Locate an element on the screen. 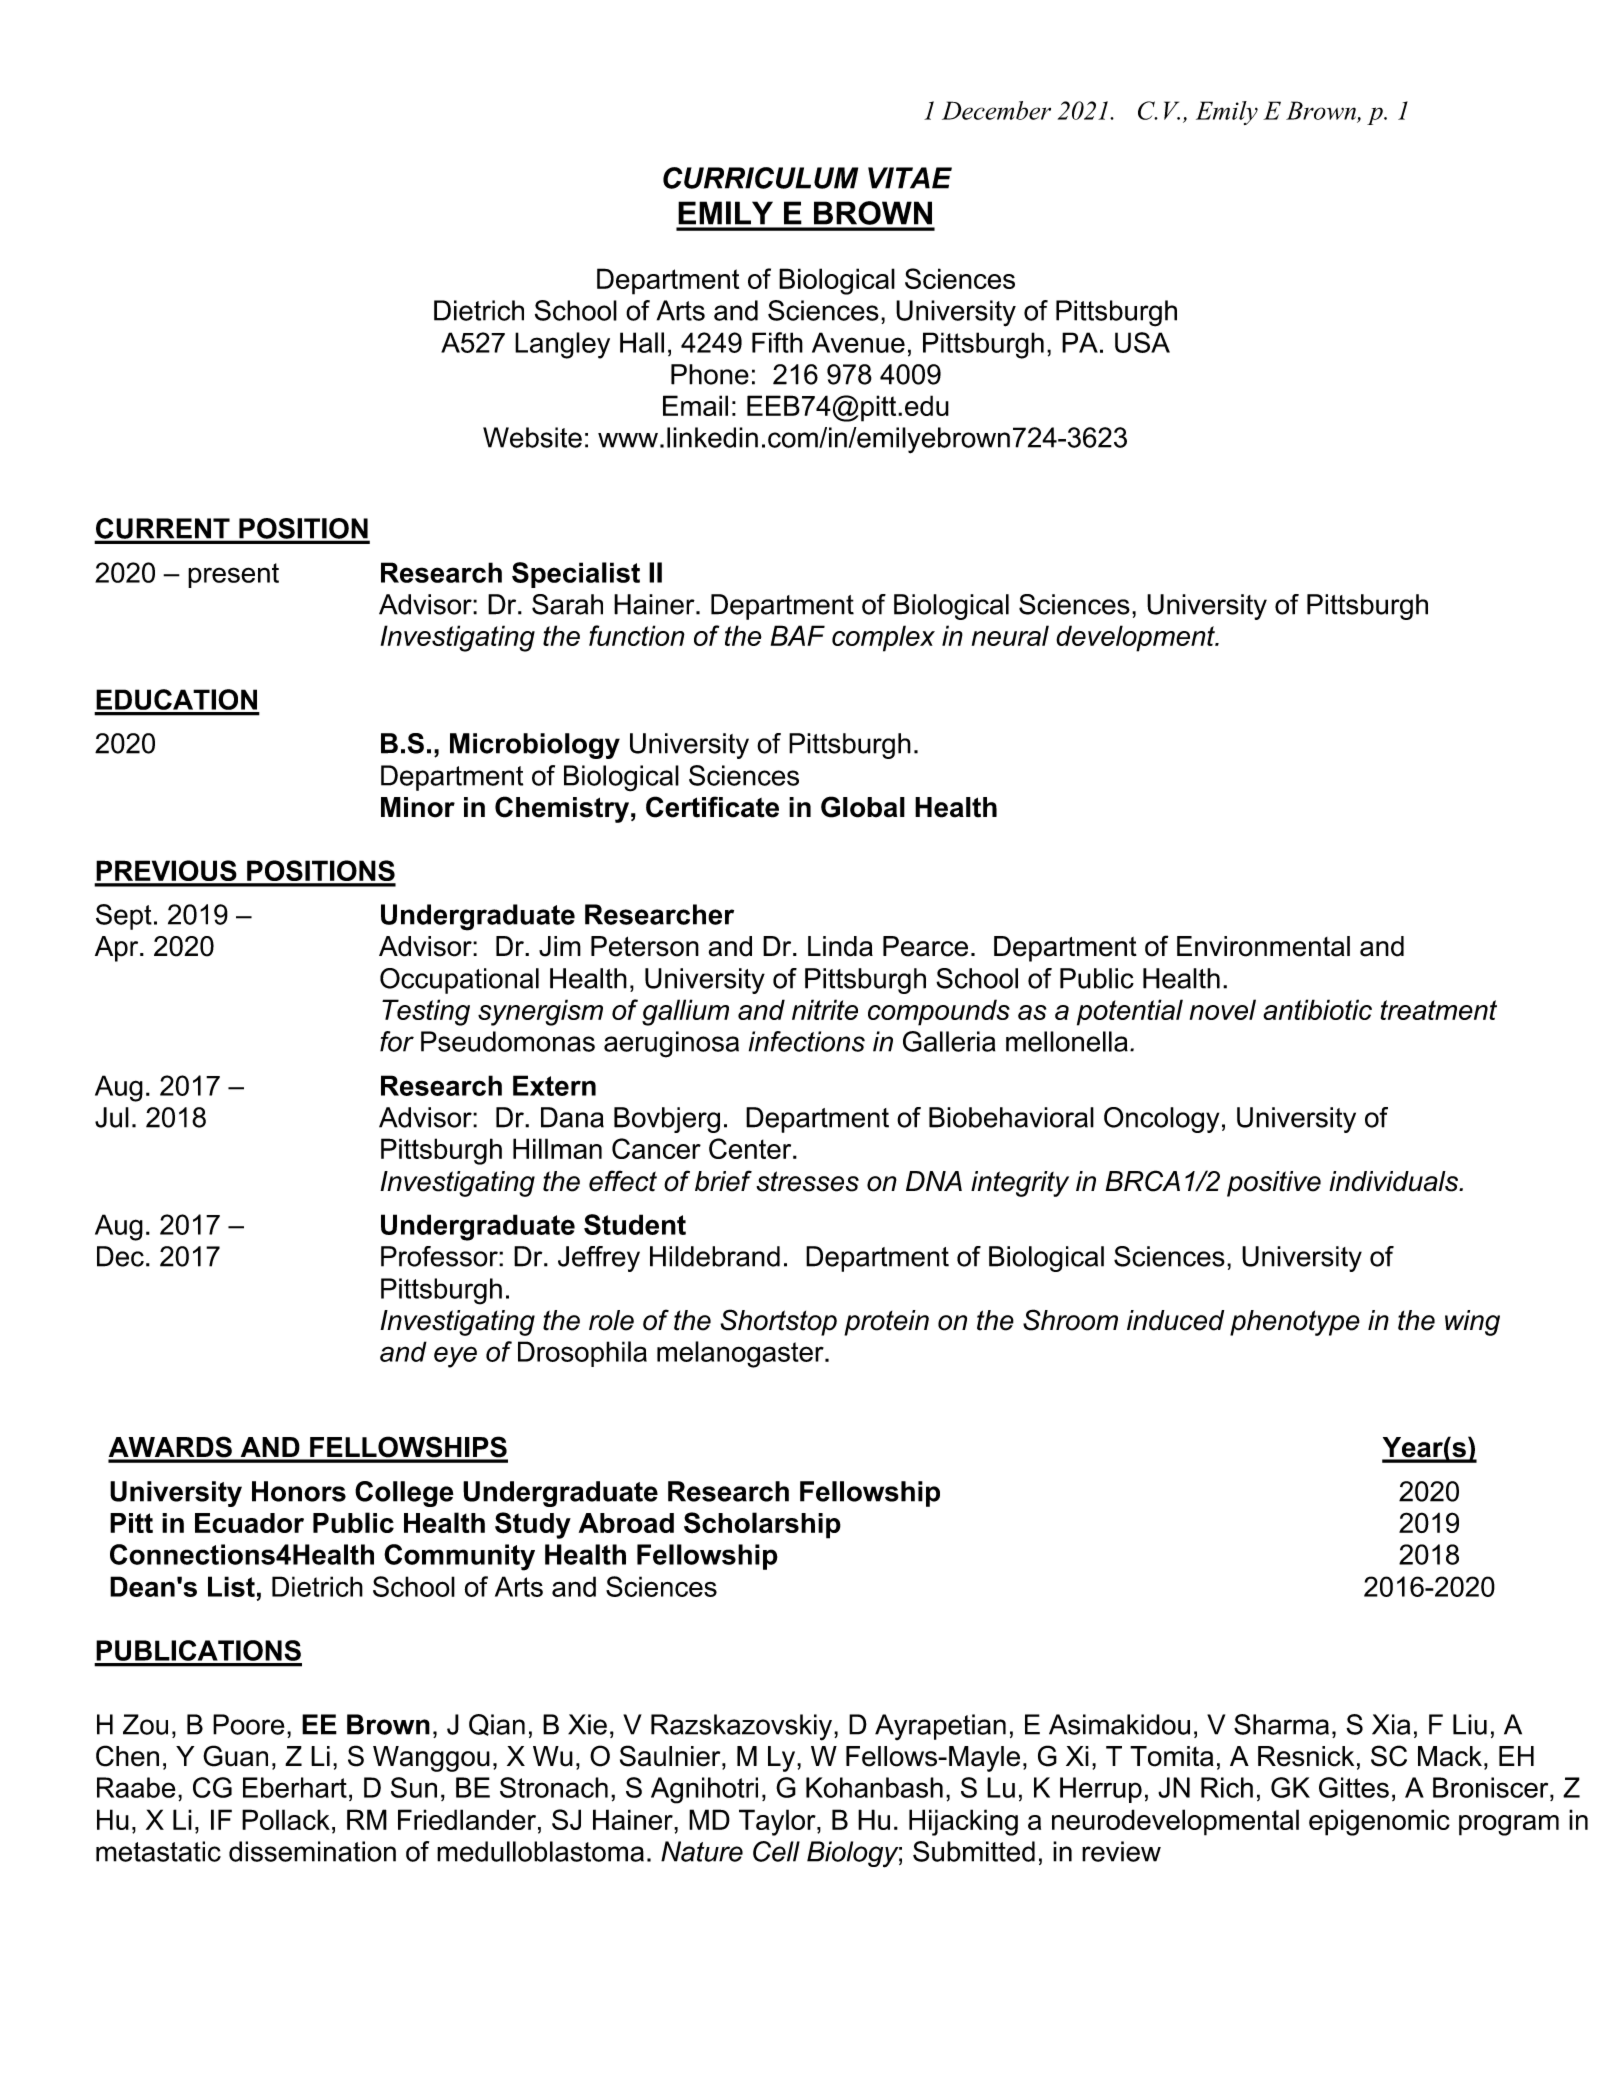 The height and width of the screenshot is (2085, 1611). USA is located at coordinates (1142, 342).
